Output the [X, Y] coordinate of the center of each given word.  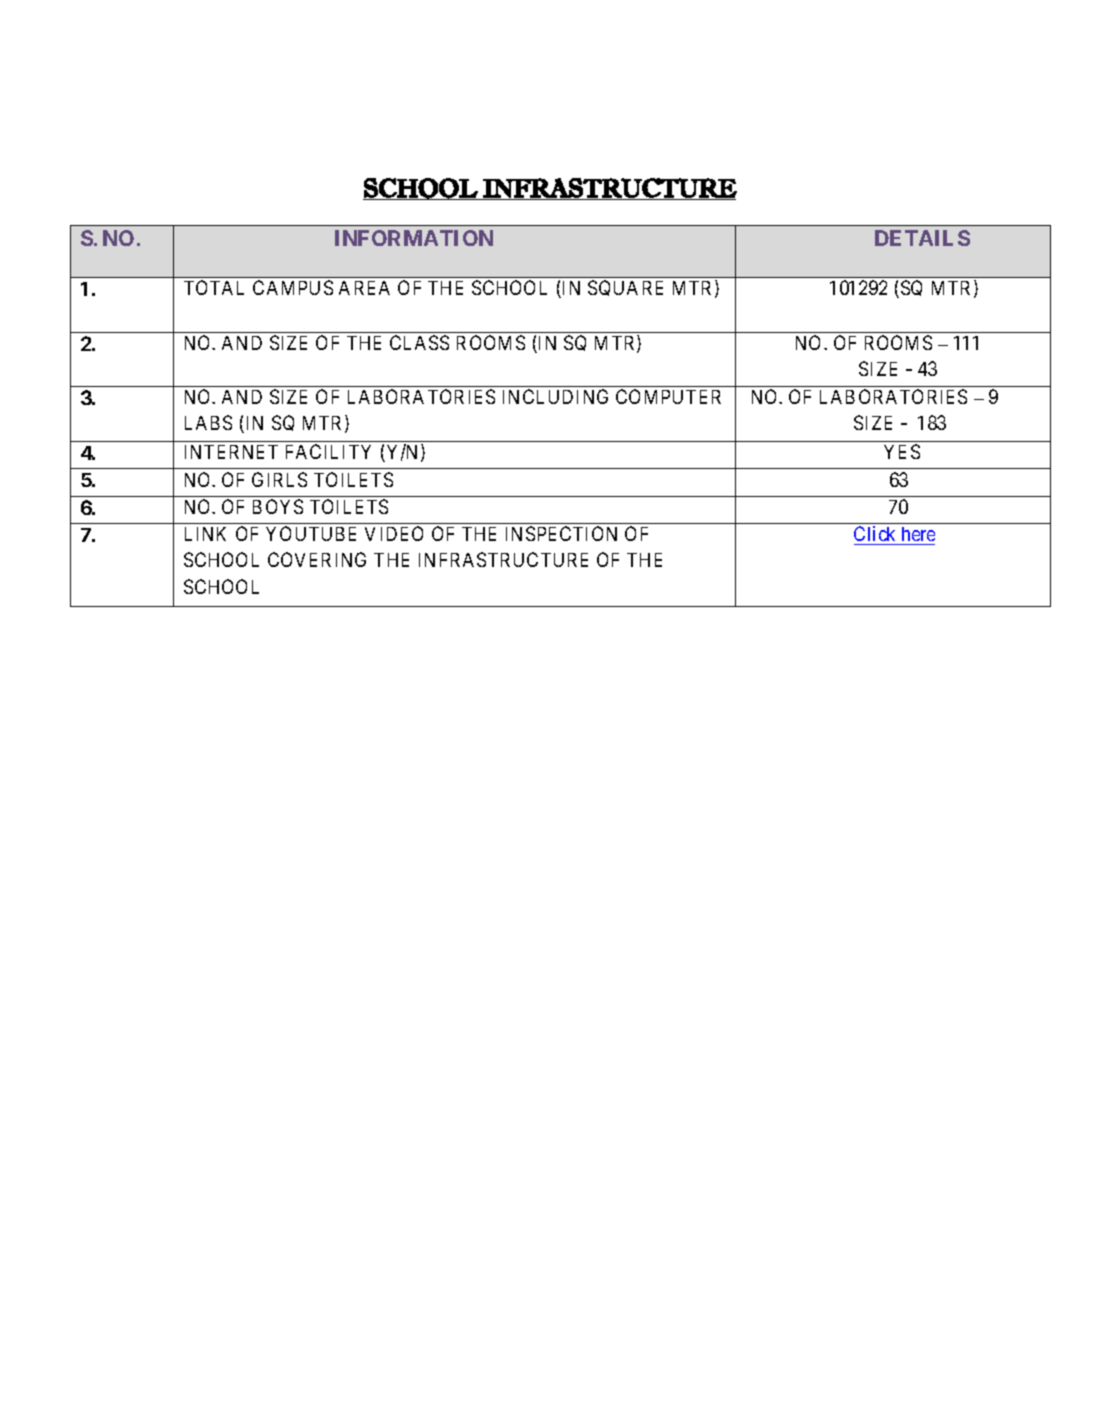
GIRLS [279, 479]
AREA [364, 288]
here [918, 534]
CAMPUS [293, 287]
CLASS [419, 342]
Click [874, 533]
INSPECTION [561, 533]
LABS [208, 422]
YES [902, 451]
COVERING [317, 559]
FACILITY [328, 451]
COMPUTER [668, 396]
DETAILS [922, 238]
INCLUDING [555, 396]
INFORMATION [414, 238]
